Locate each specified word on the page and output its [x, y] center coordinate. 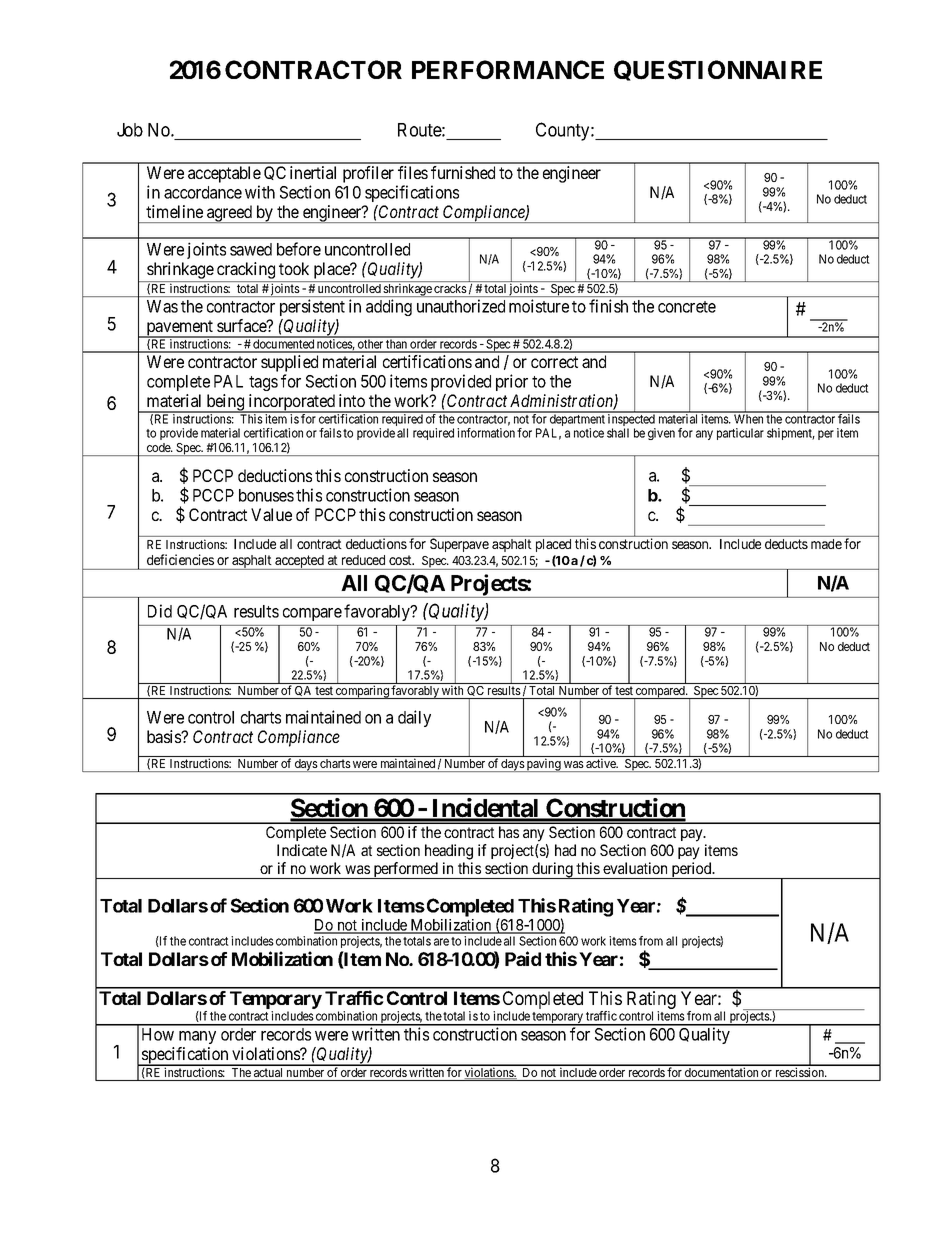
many [197, 1037]
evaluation [635, 868]
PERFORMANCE [508, 69]
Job [130, 130]
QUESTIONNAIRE [718, 70]
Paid [523, 958]
